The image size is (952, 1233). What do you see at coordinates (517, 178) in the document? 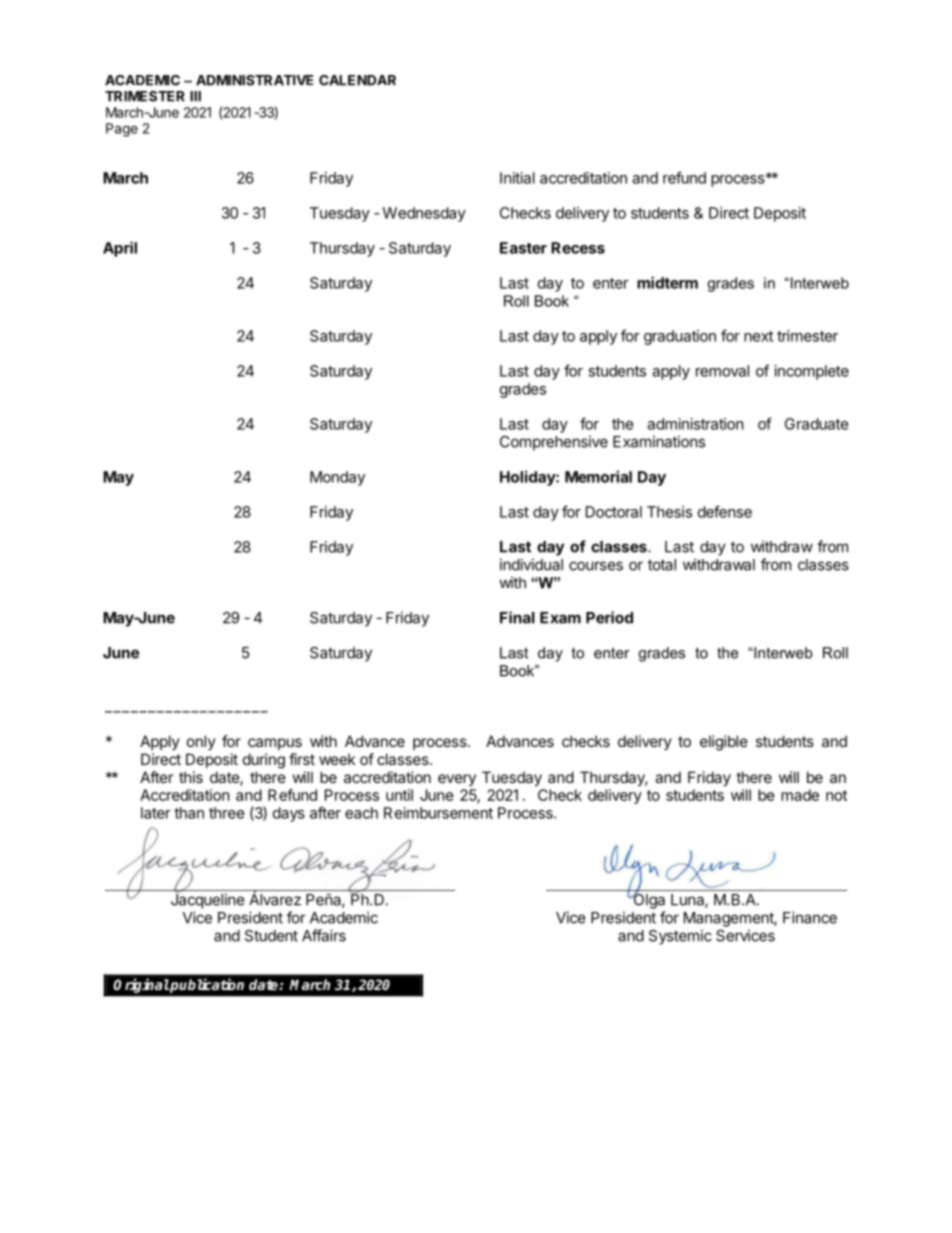
I see `Initial` at bounding box center [517, 178].
